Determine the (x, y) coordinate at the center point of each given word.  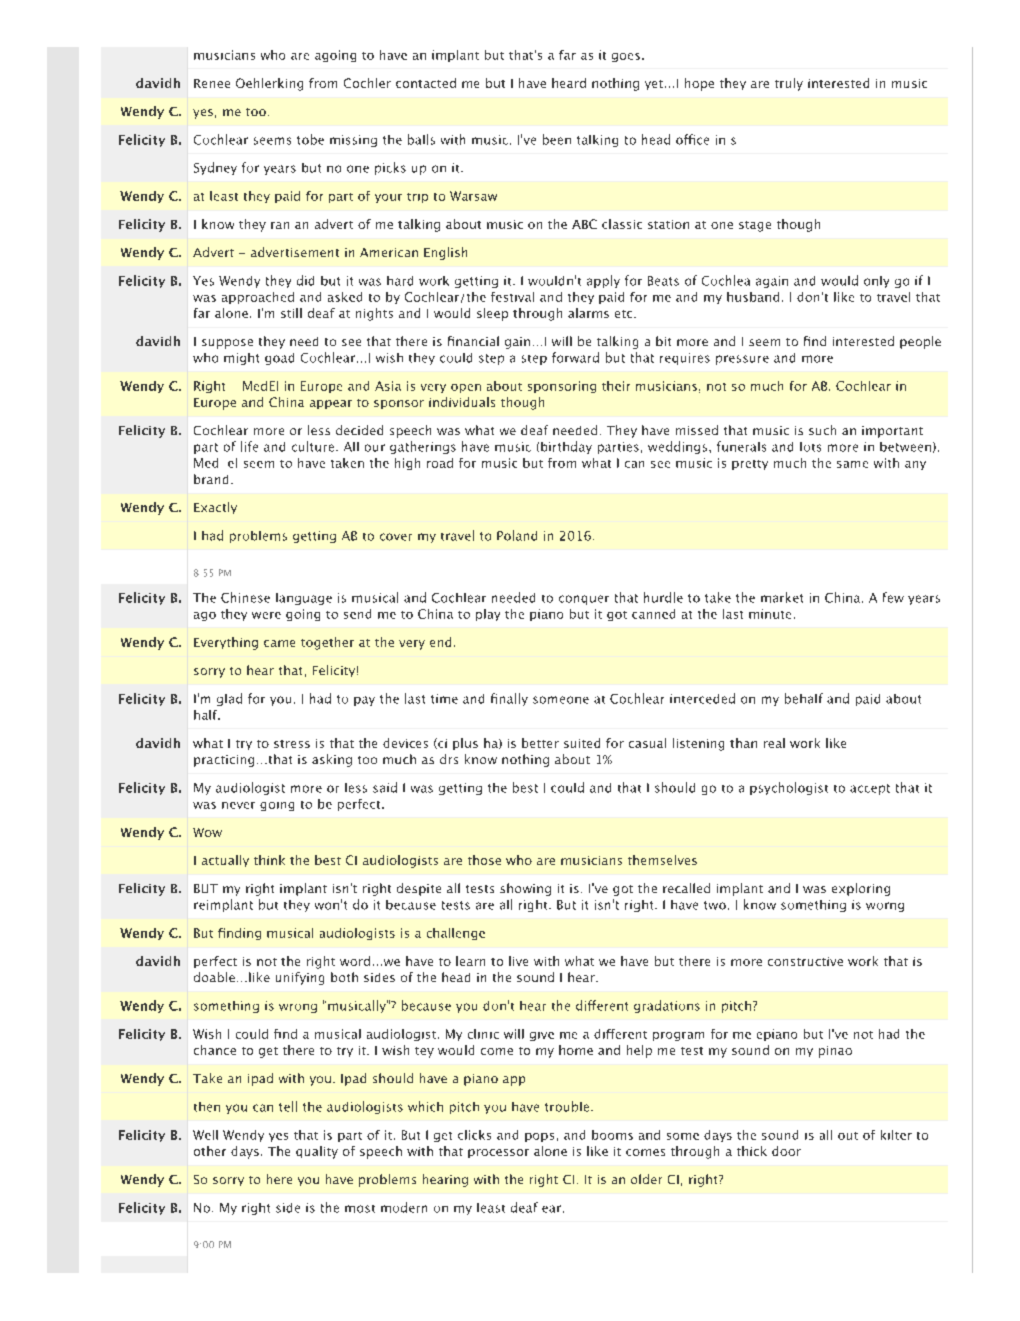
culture (313, 446)
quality (317, 1152)
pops (539, 1137)
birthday (566, 447)
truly (789, 84)
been (557, 139)
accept (870, 789)
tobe (310, 139)
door (786, 1151)
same (852, 464)
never (238, 805)
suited (582, 743)
